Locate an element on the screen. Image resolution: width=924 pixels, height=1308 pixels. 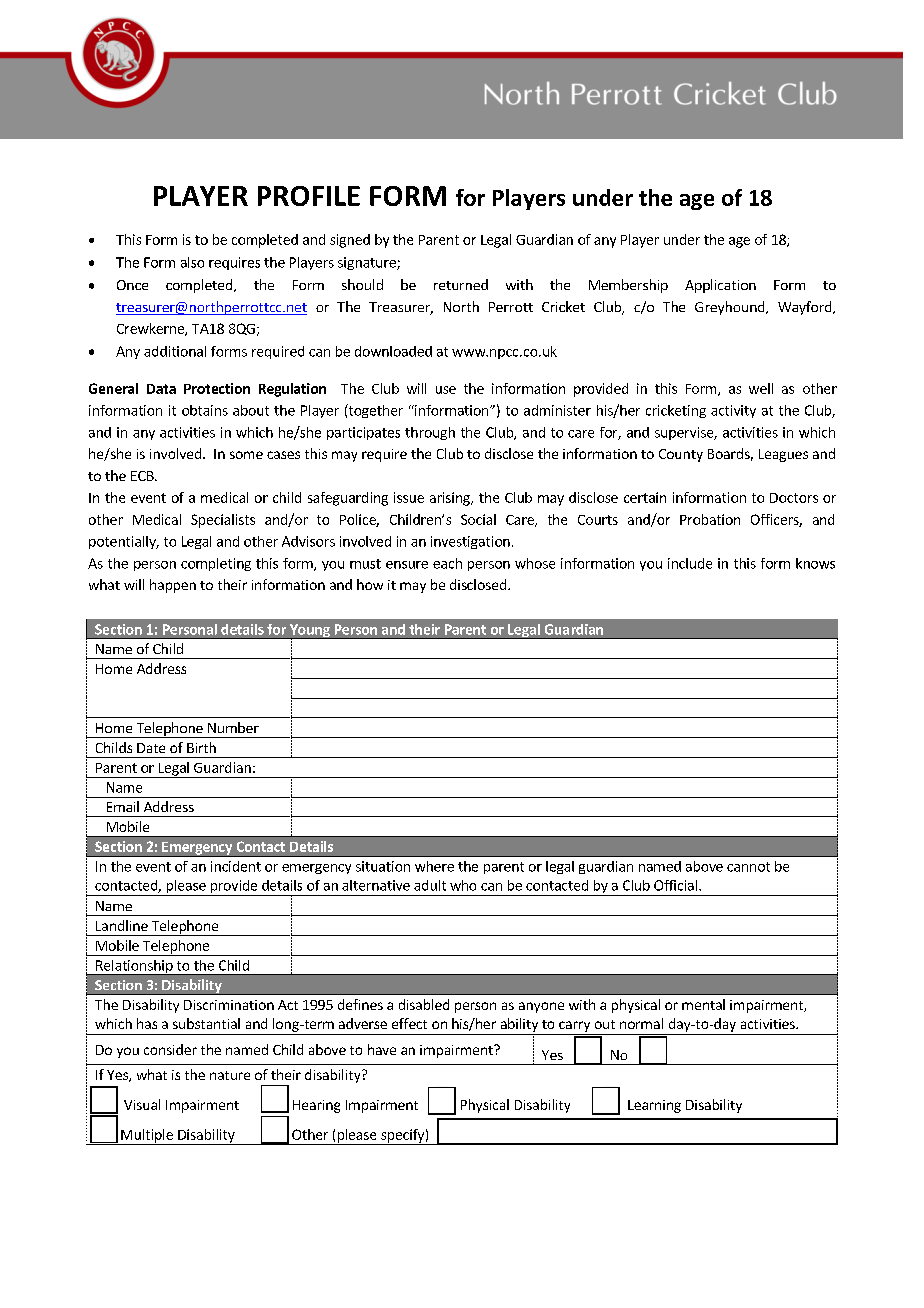
returned is located at coordinates (461, 284).
